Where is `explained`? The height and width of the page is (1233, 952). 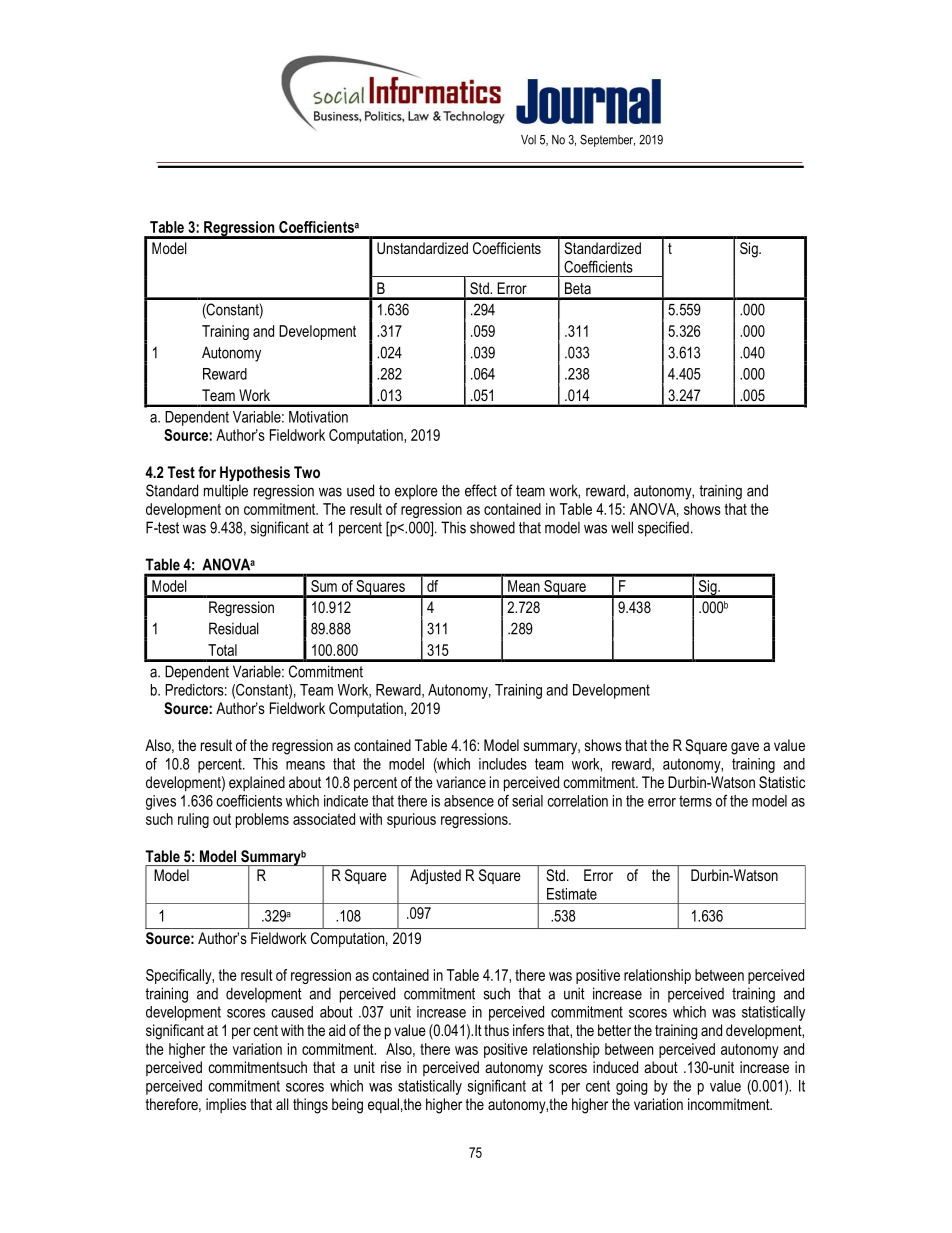
explained is located at coordinates (257, 783).
